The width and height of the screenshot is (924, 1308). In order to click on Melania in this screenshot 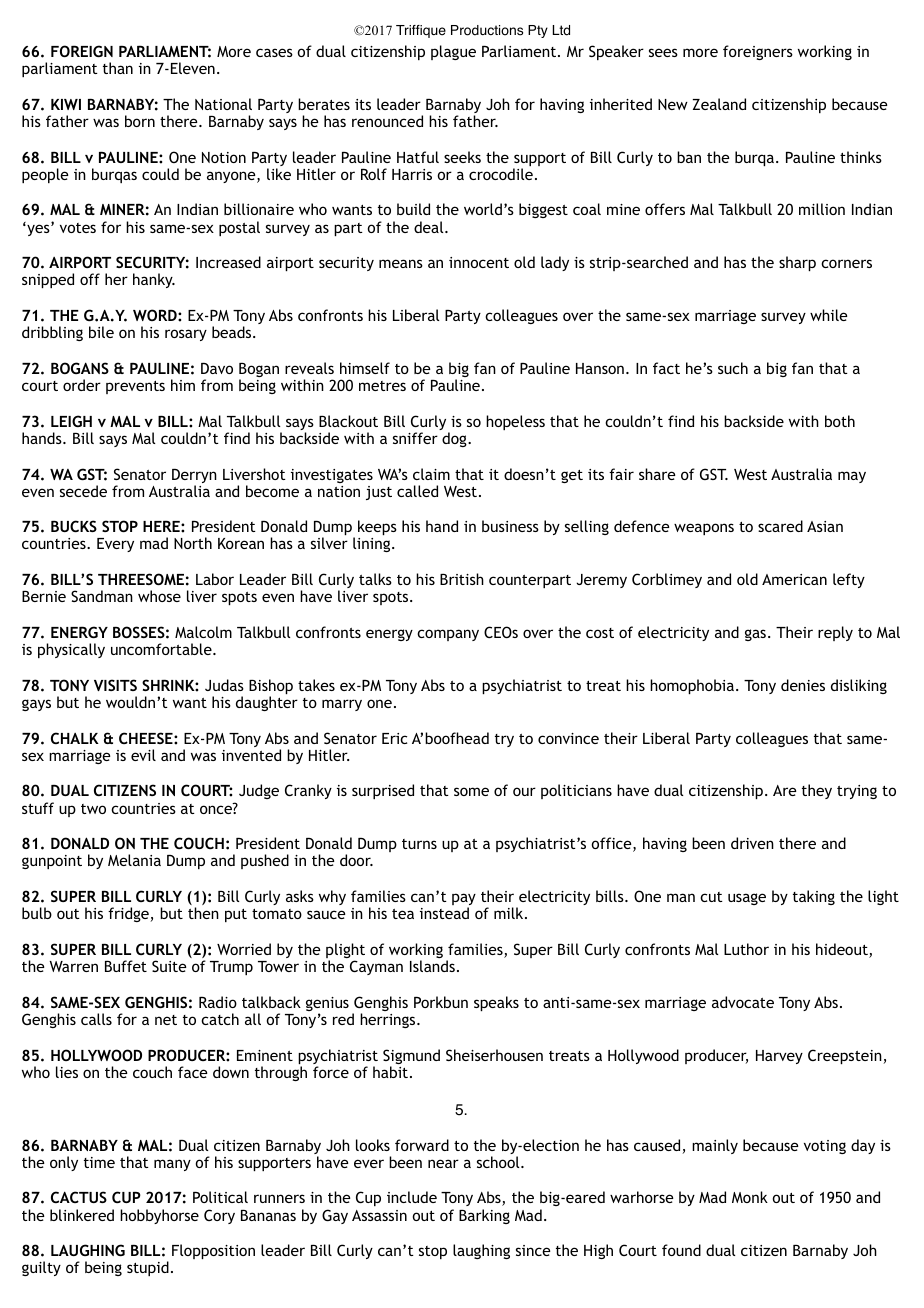, I will do `click(134, 860)`.
